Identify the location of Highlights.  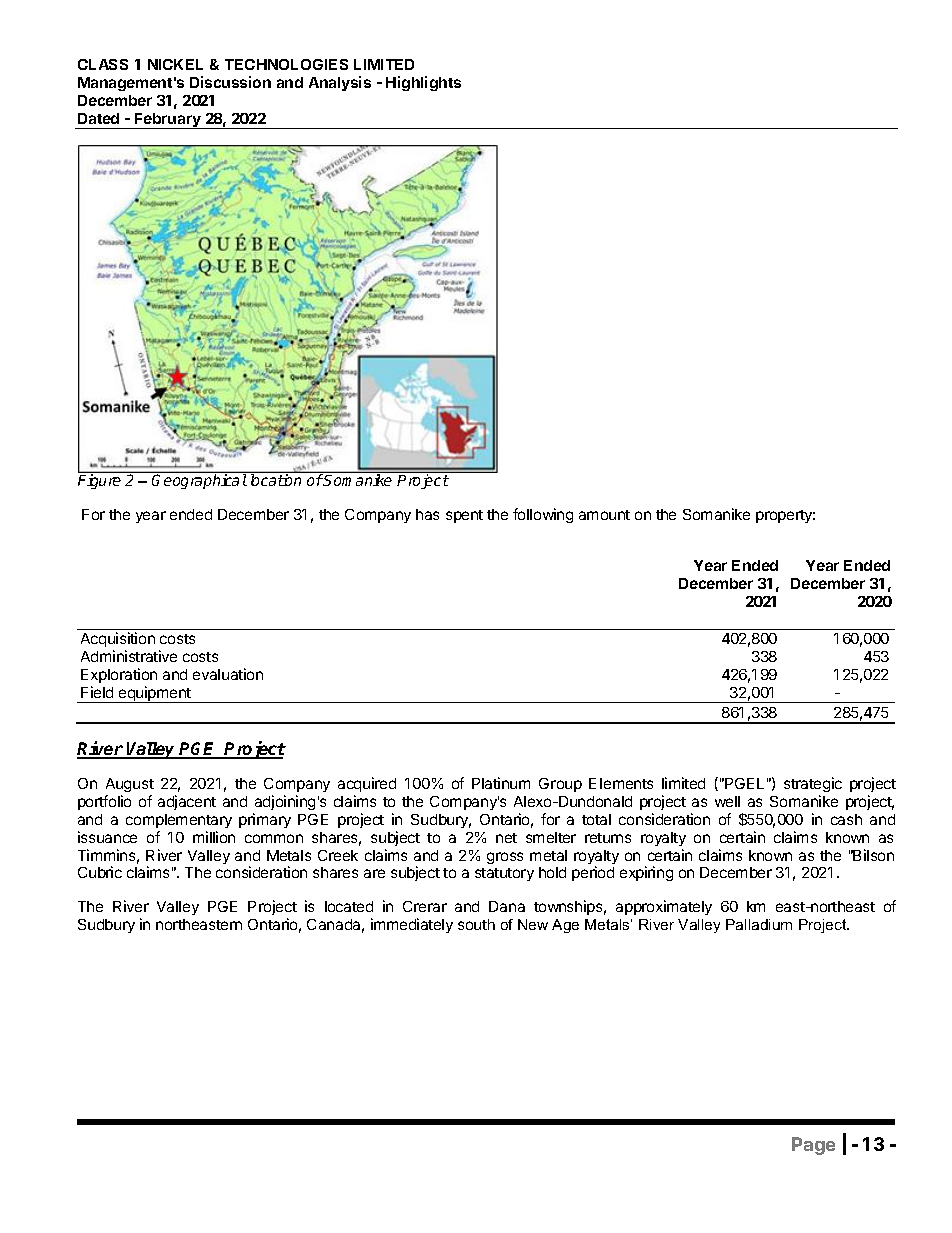
(423, 83).
